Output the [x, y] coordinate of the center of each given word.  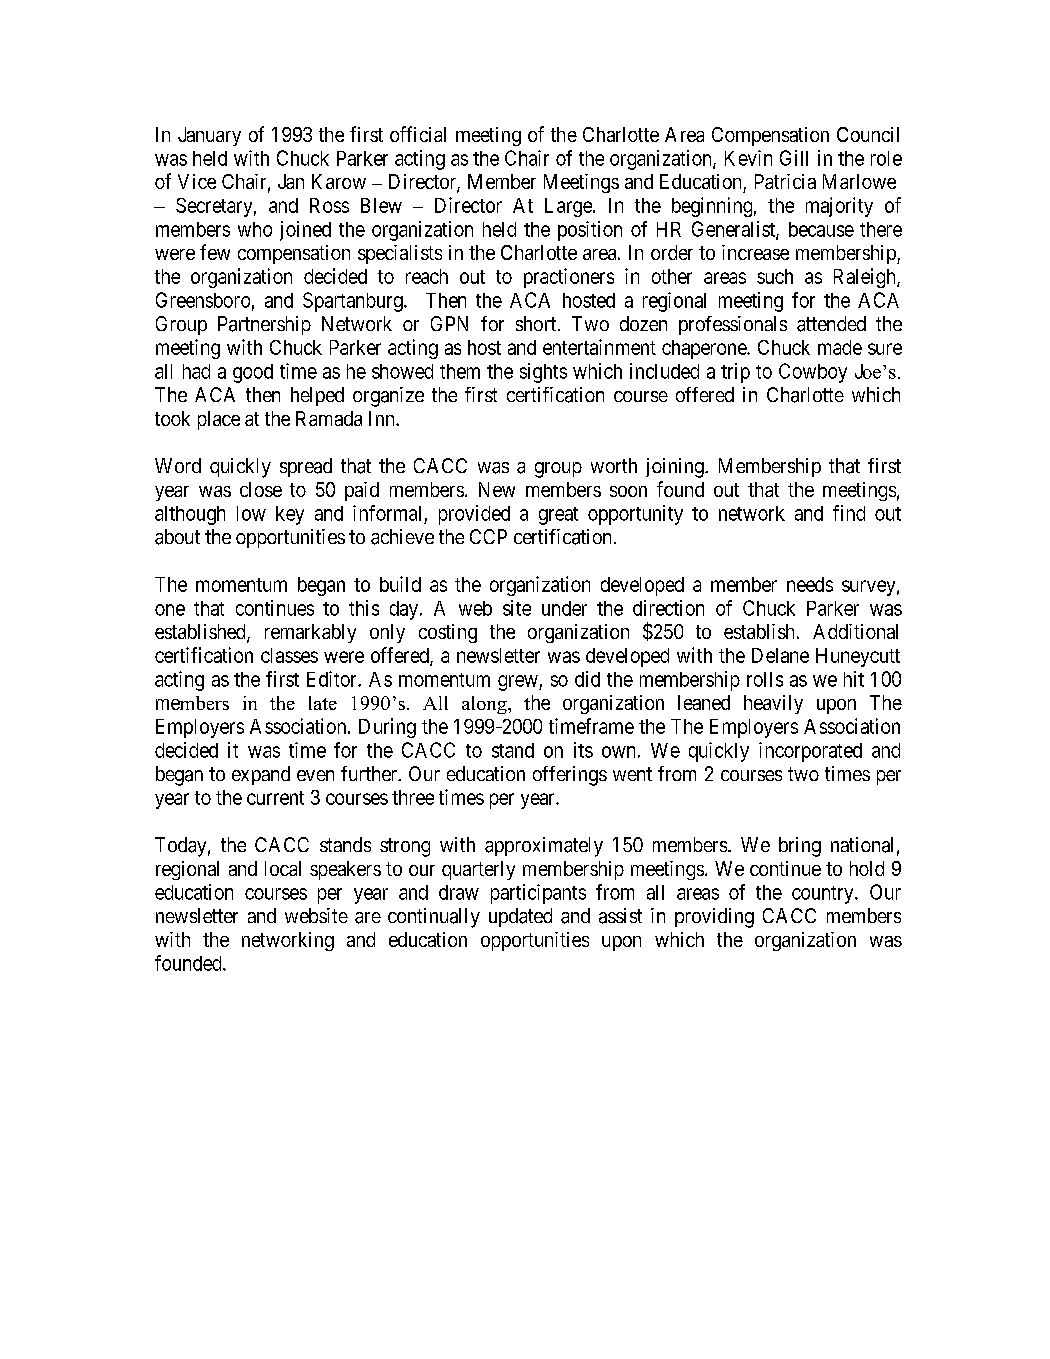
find [849, 513]
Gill [794, 158]
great [558, 516]
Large [569, 207]
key [290, 515]
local [283, 868]
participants [538, 894]
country [824, 895]
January [209, 136]
